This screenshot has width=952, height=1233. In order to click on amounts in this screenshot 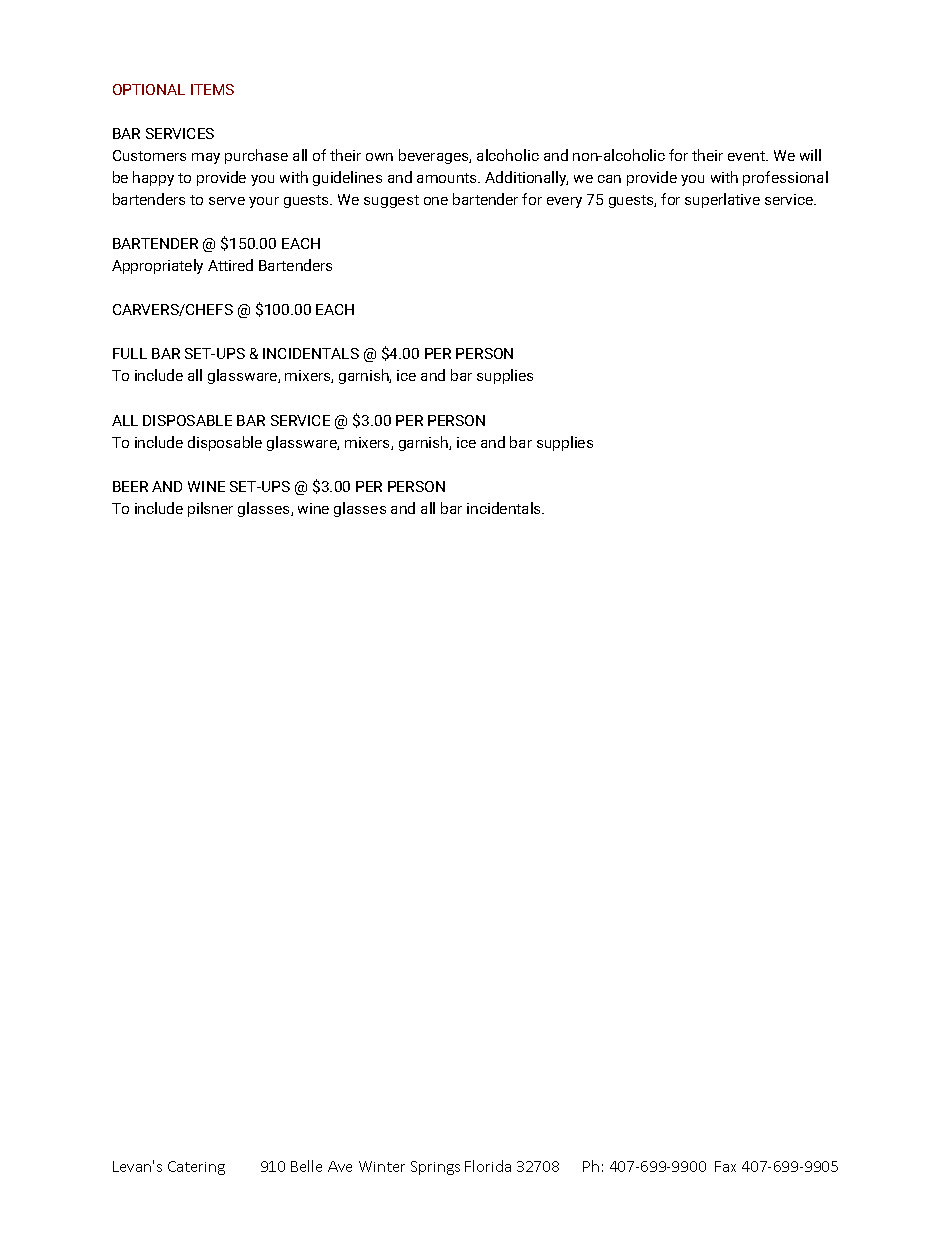, I will do `click(448, 178)`.
